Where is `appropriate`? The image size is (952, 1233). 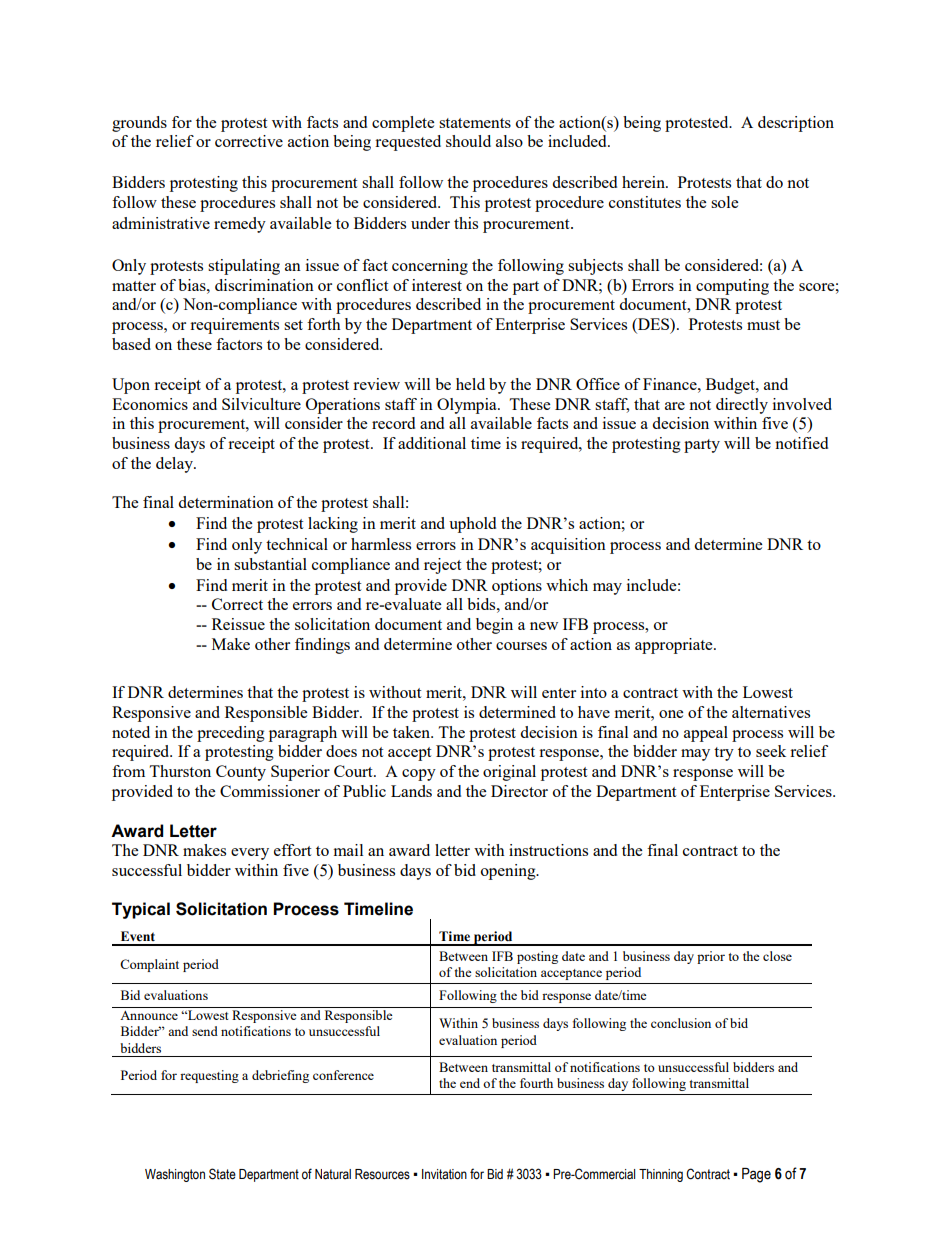 appropriate is located at coordinates (675, 646).
